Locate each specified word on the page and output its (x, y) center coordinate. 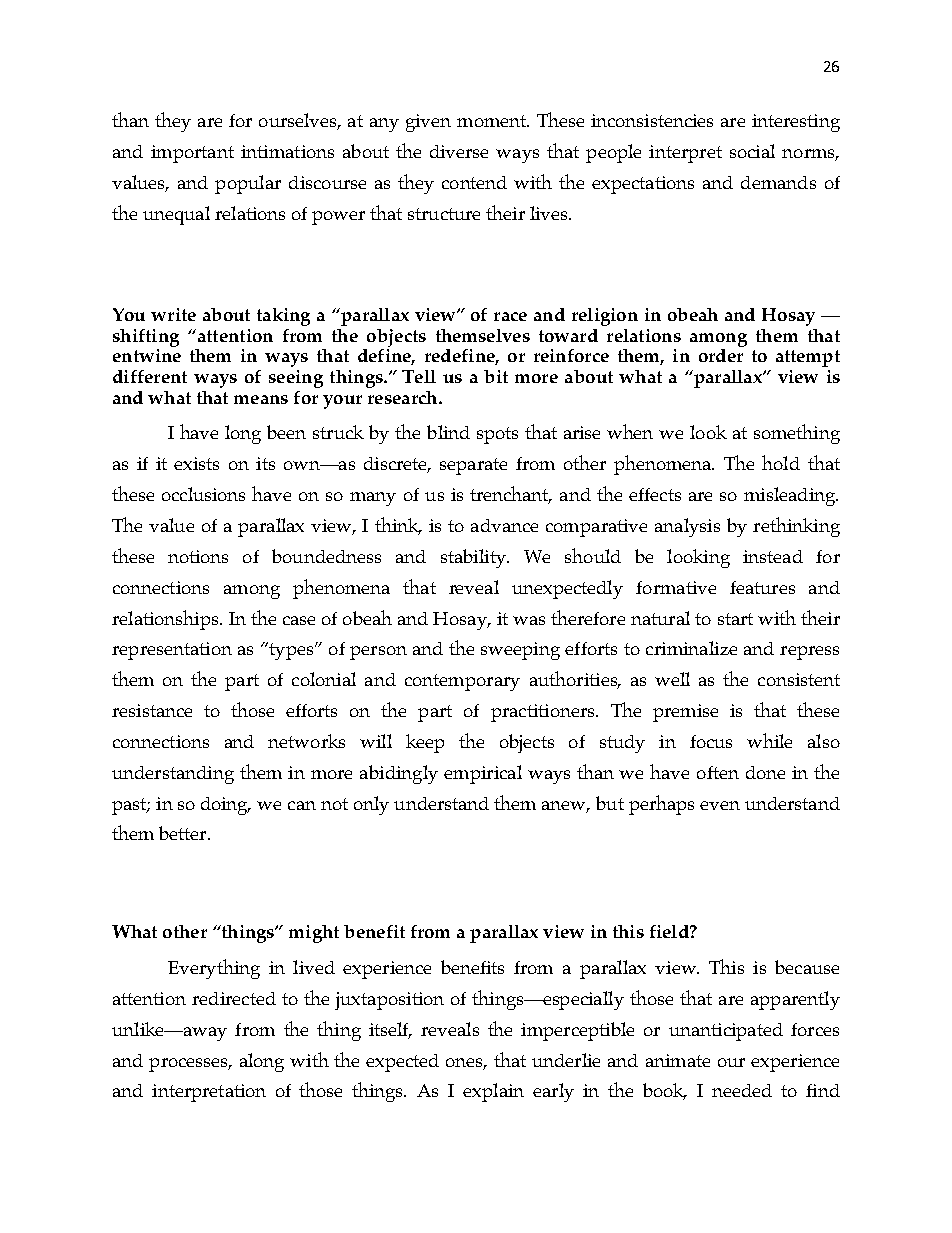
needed (742, 1090)
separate (473, 466)
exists (196, 463)
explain (493, 1092)
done (765, 772)
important (192, 154)
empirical (483, 774)
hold (781, 462)
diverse (459, 151)
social (752, 151)
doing (226, 806)
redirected (234, 998)
